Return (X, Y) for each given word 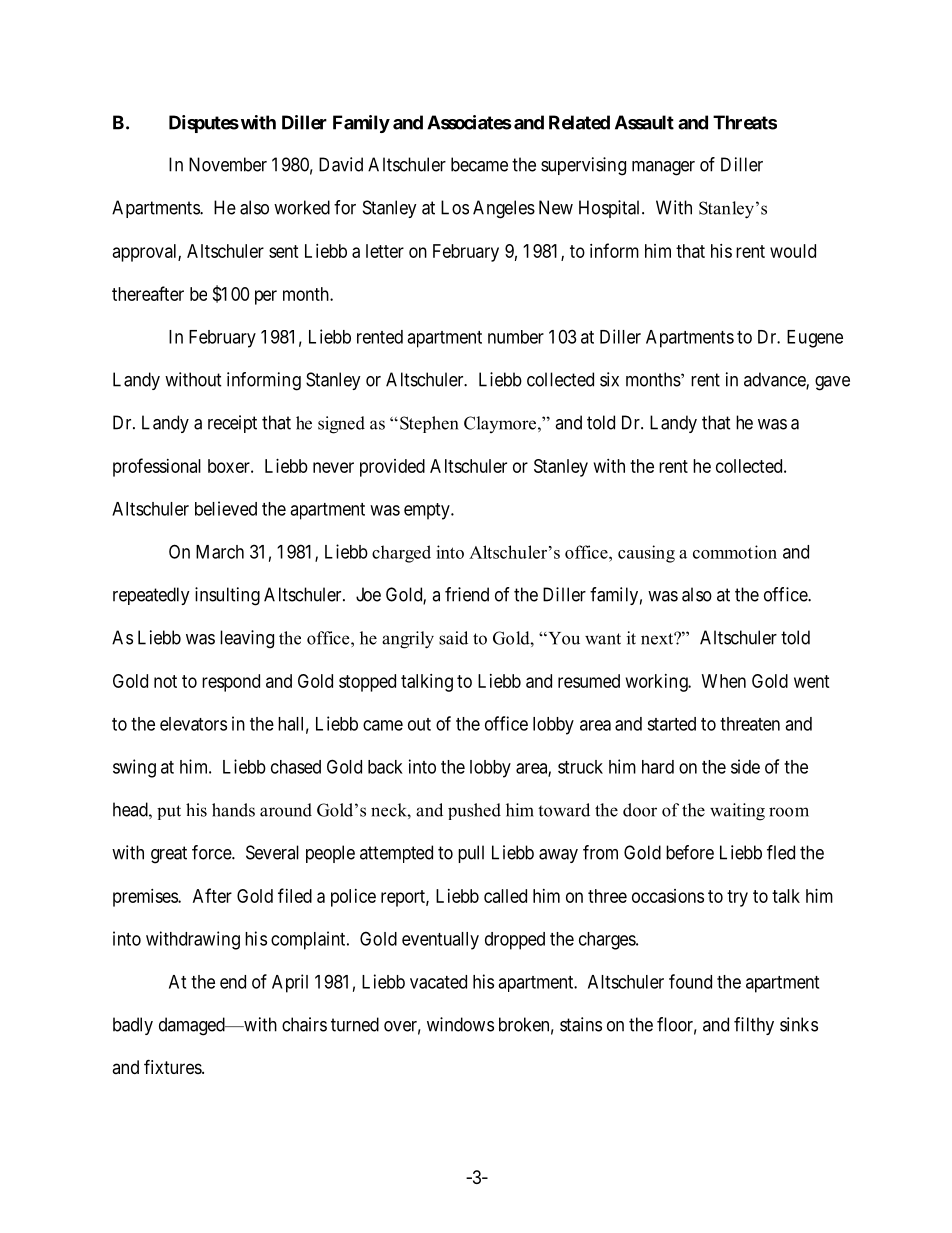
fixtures (173, 1066)
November (228, 164)
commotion (735, 552)
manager (663, 168)
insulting (227, 596)
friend (467, 594)
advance (775, 380)
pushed (474, 811)
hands (233, 810)
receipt (232, 424)
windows (460, 1024)
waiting (737, 812)
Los (455, 207)
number (516, 337)
